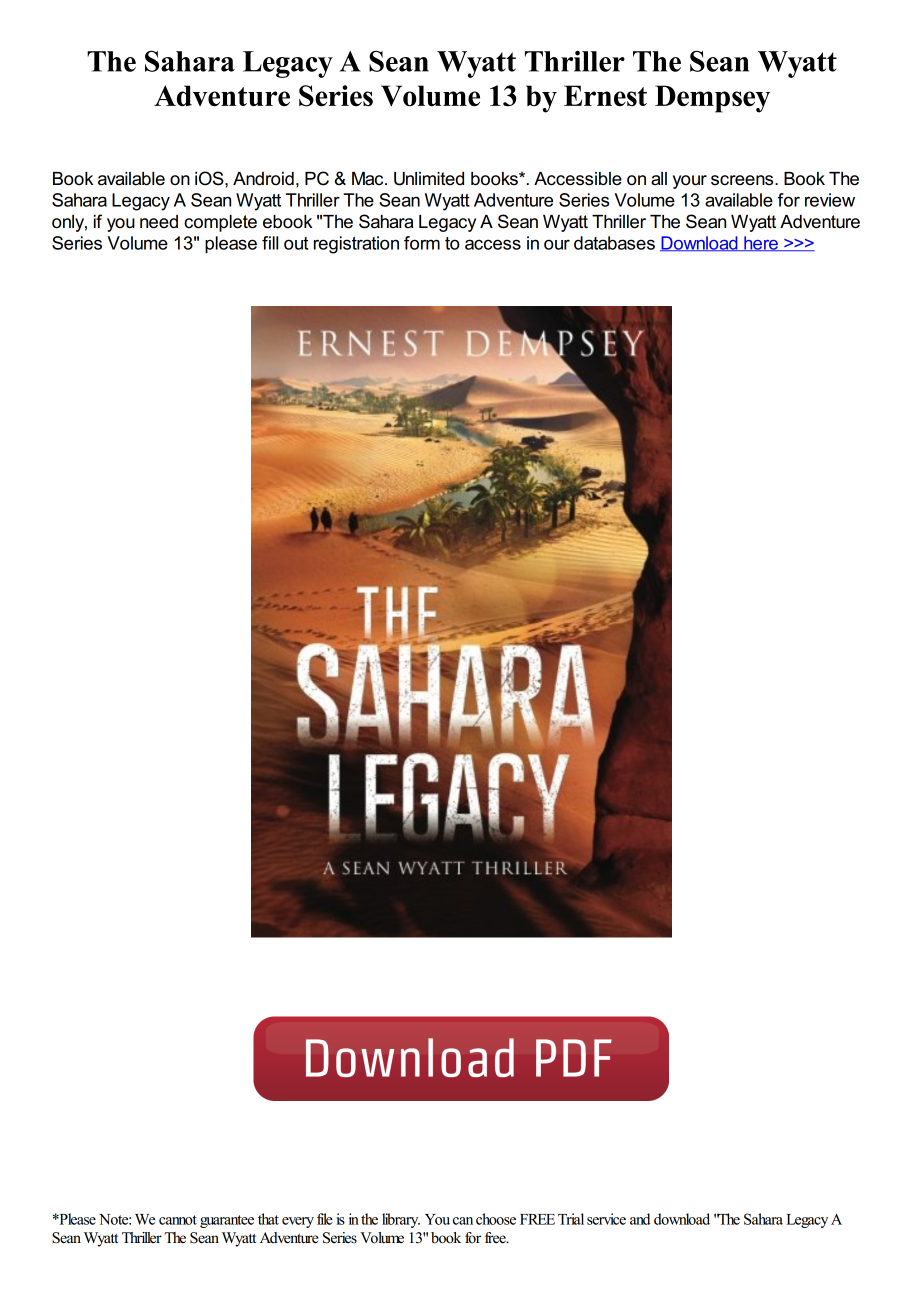 This image has height=1308, width=924. Describe the element at coordinates (422, 243) in the image. I see `form` at that location.
